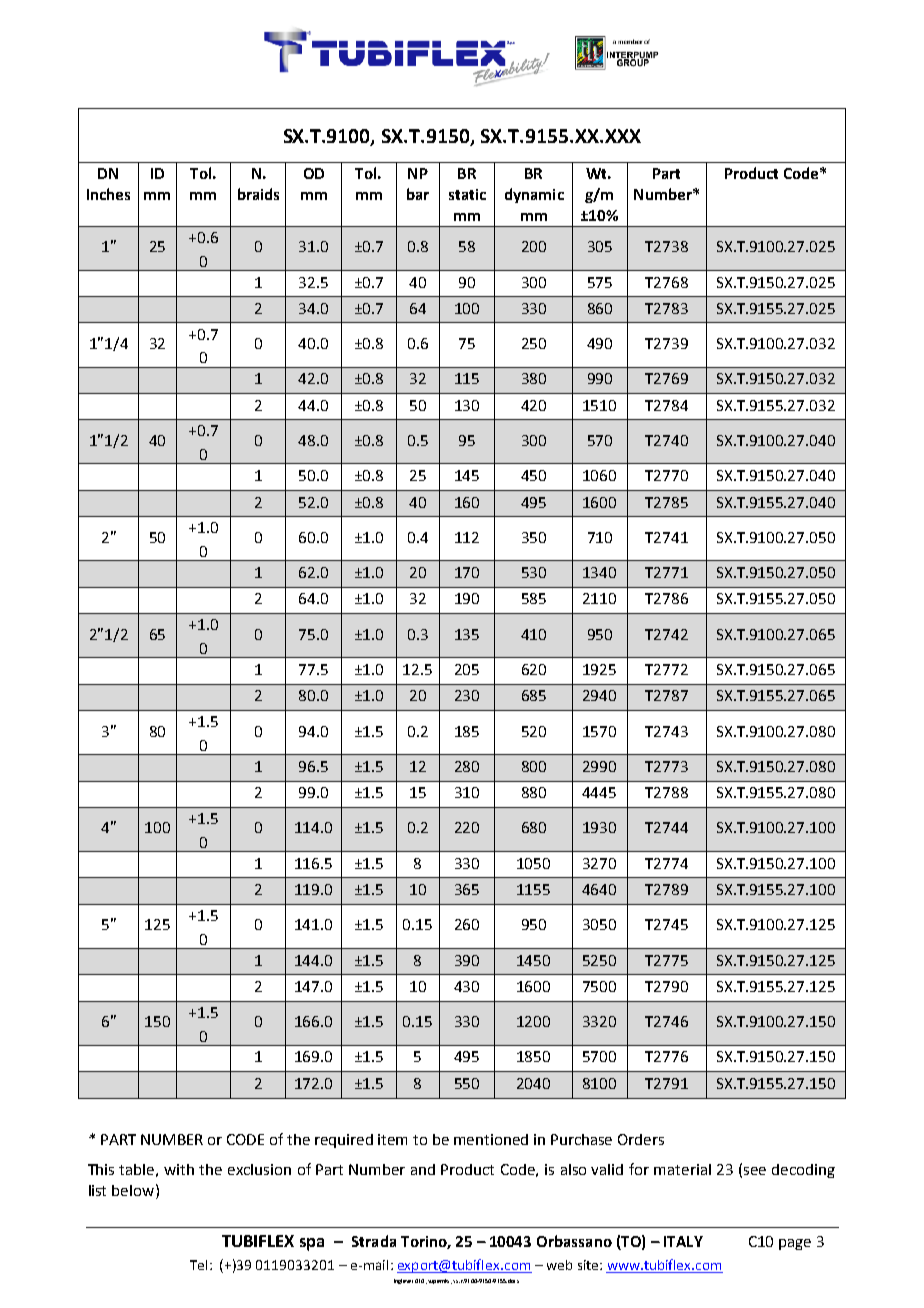 The height and width of the screenshot is (1308, 924). Describe the element at coordinates (491, 1139) in the screenshot. I see `mentioned` at that location.
